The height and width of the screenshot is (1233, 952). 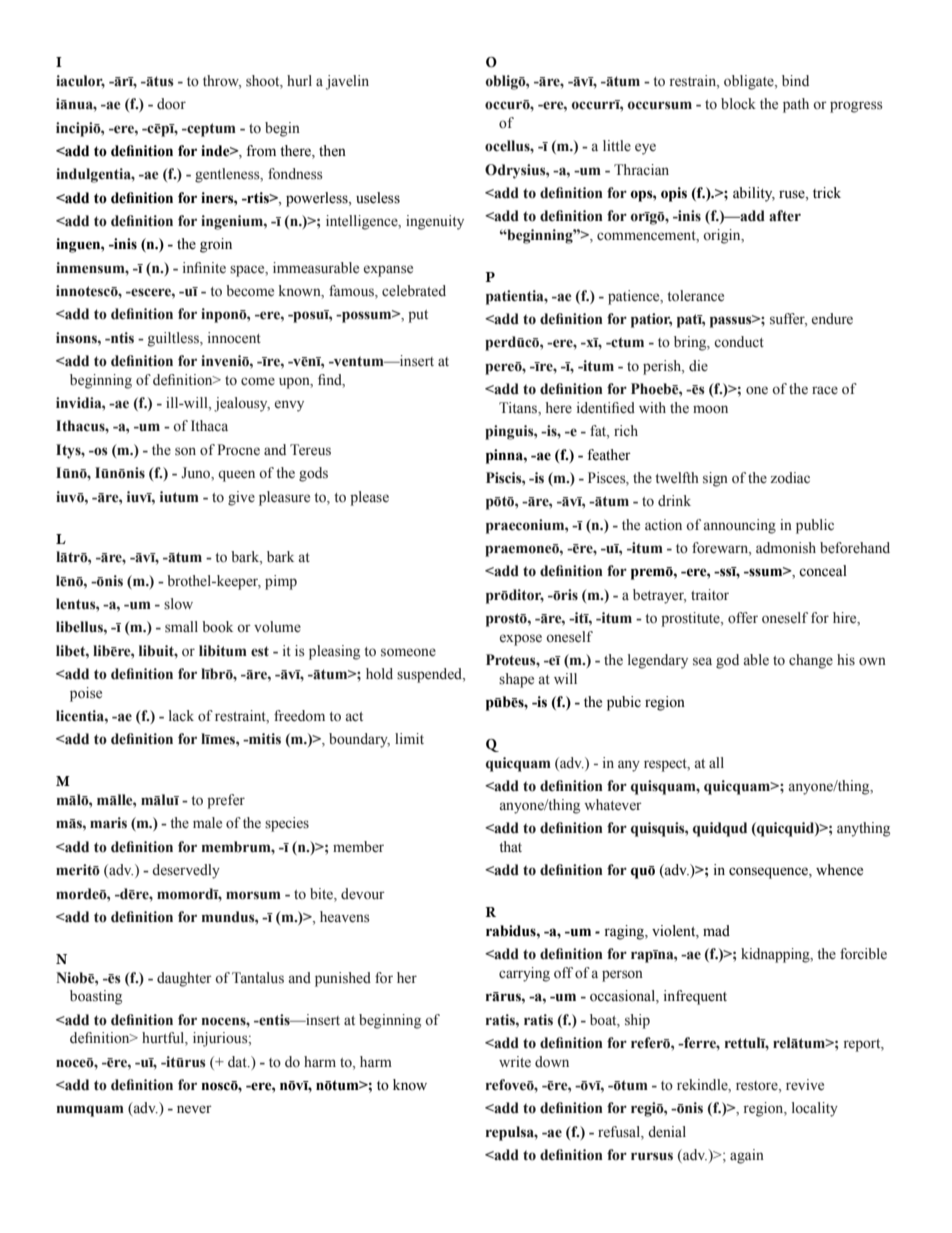 I want to click on whence, so click(x=839, y=870).
